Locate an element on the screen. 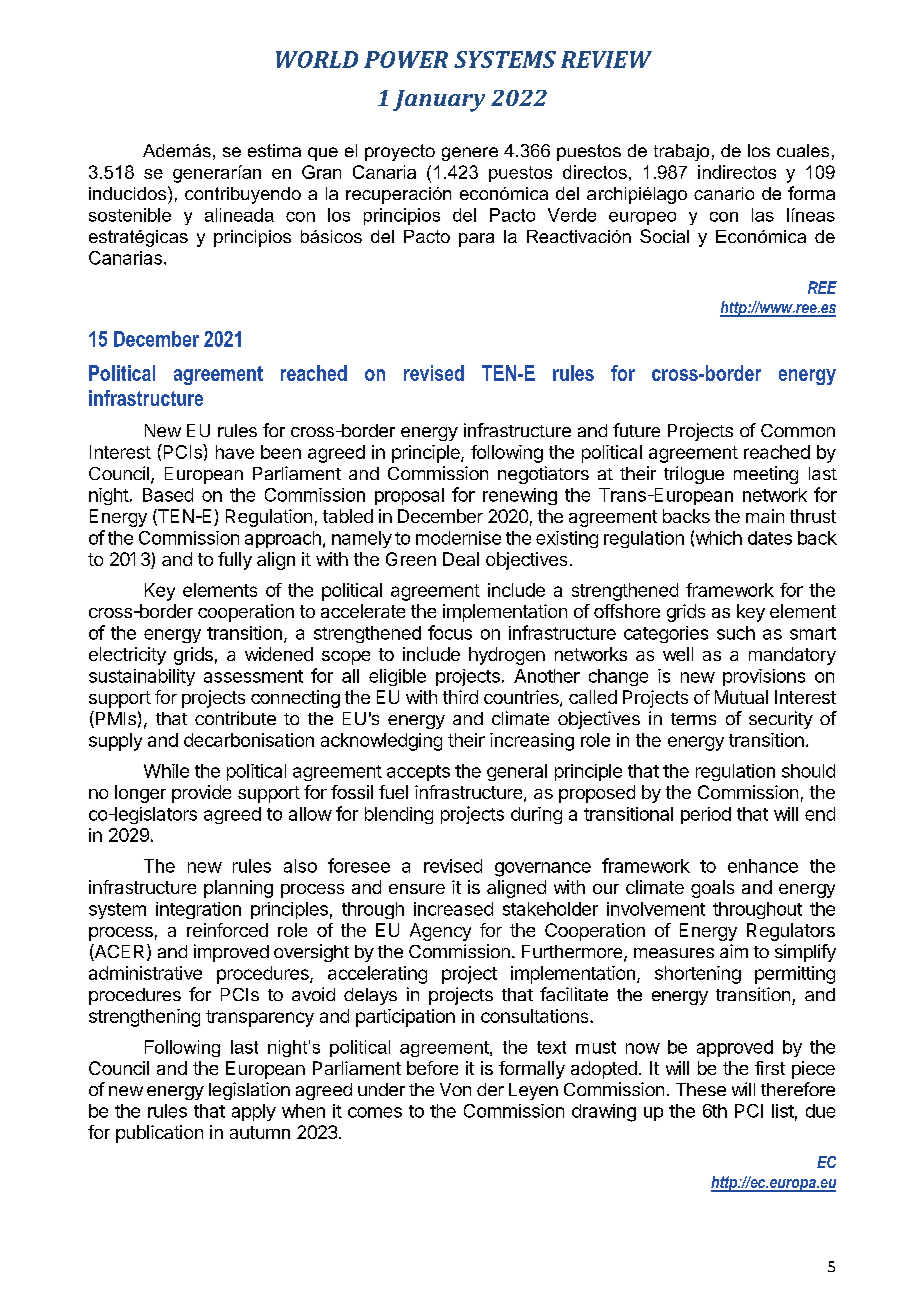 Image resolution: width=924 pixels, height=1308 pixels. negotiators is located at coordinates (543, 475).
